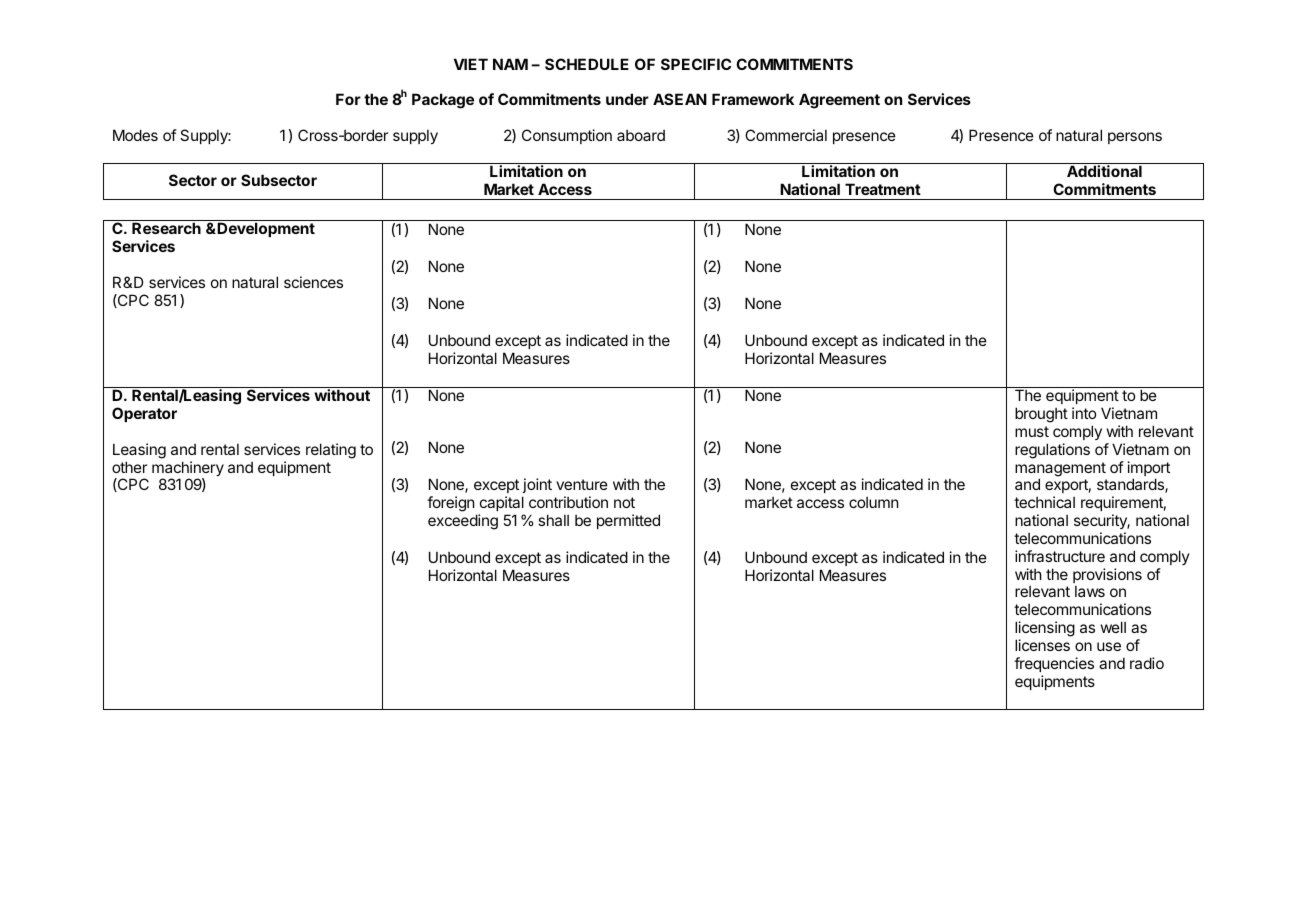 This image has height=924, width=1307. Describe the element at coordinates (582, 484) in the image. I see `venture` at that location.
